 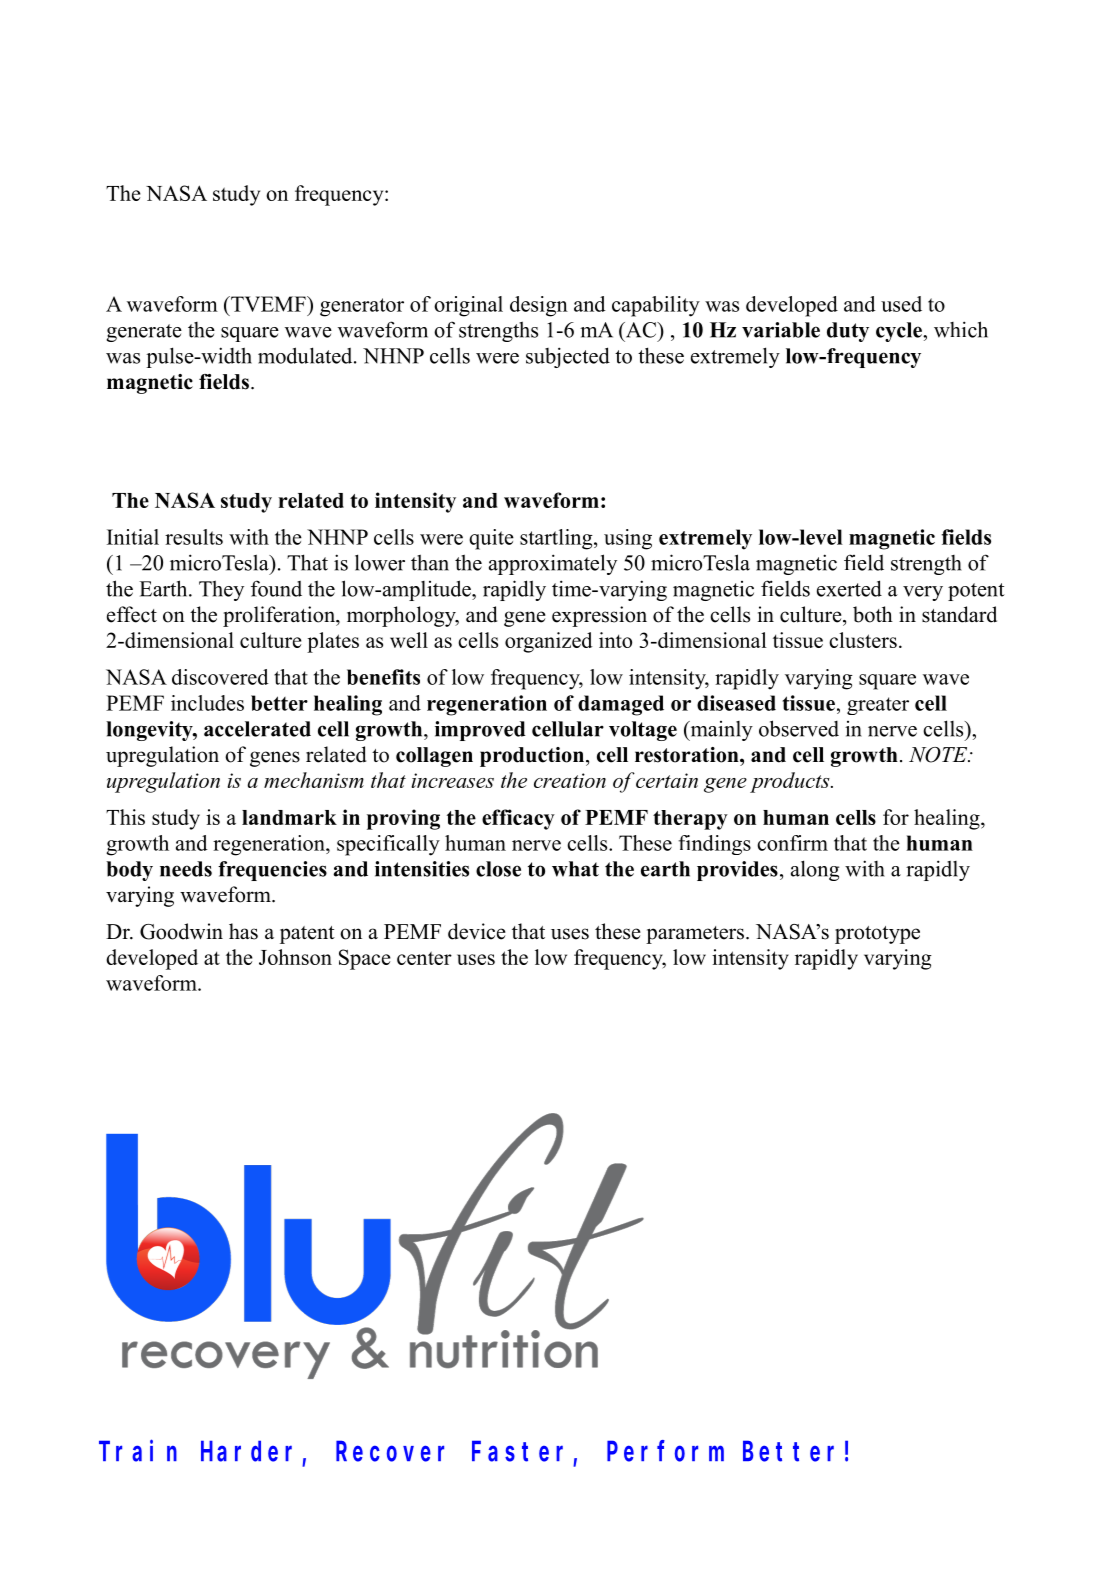 What do you see at coordinates (877, 935) in the image?
I see `prototype` at bounding box center [877, 935].
